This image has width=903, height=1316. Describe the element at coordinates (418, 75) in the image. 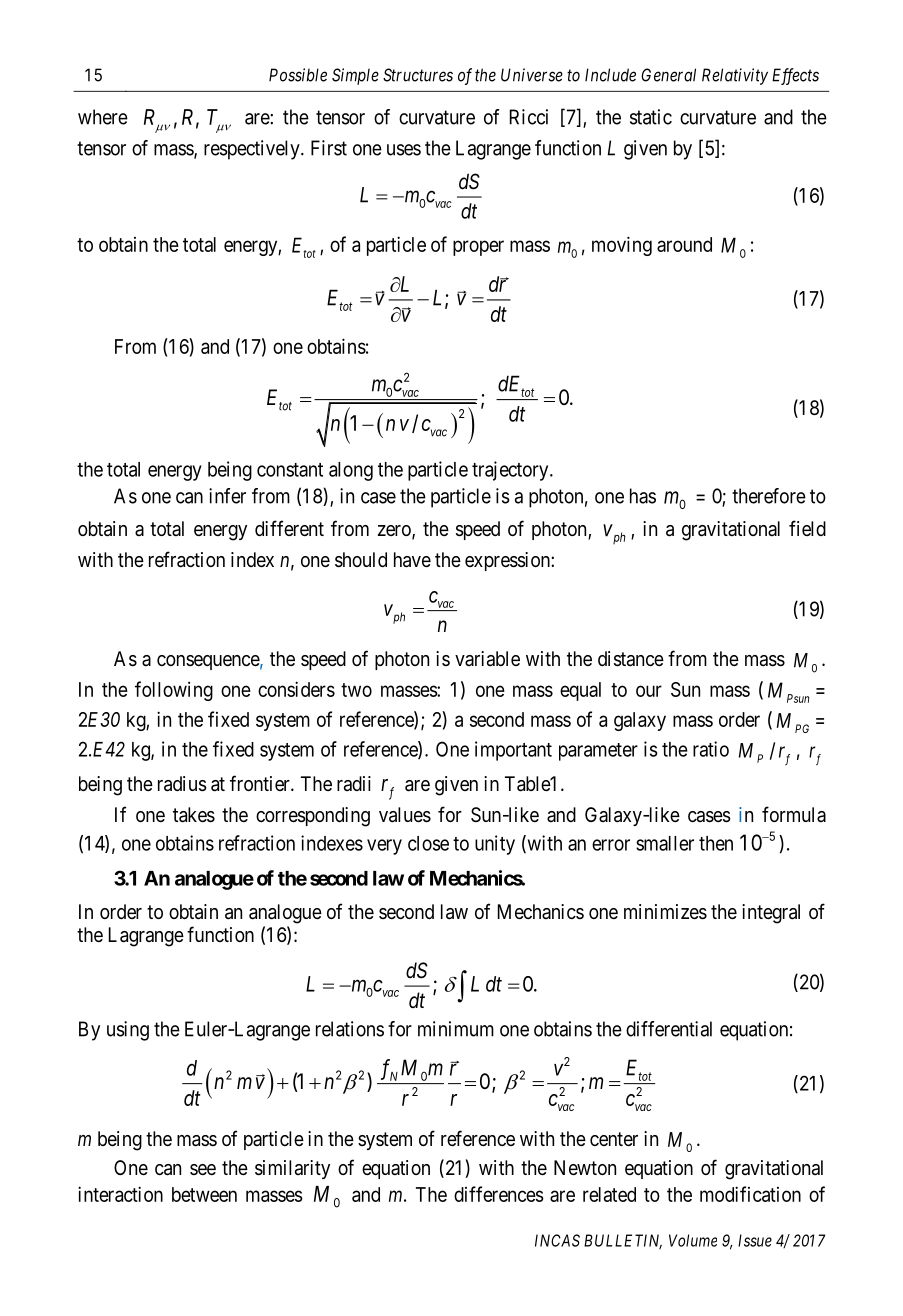

I see `Structures` at that location.
